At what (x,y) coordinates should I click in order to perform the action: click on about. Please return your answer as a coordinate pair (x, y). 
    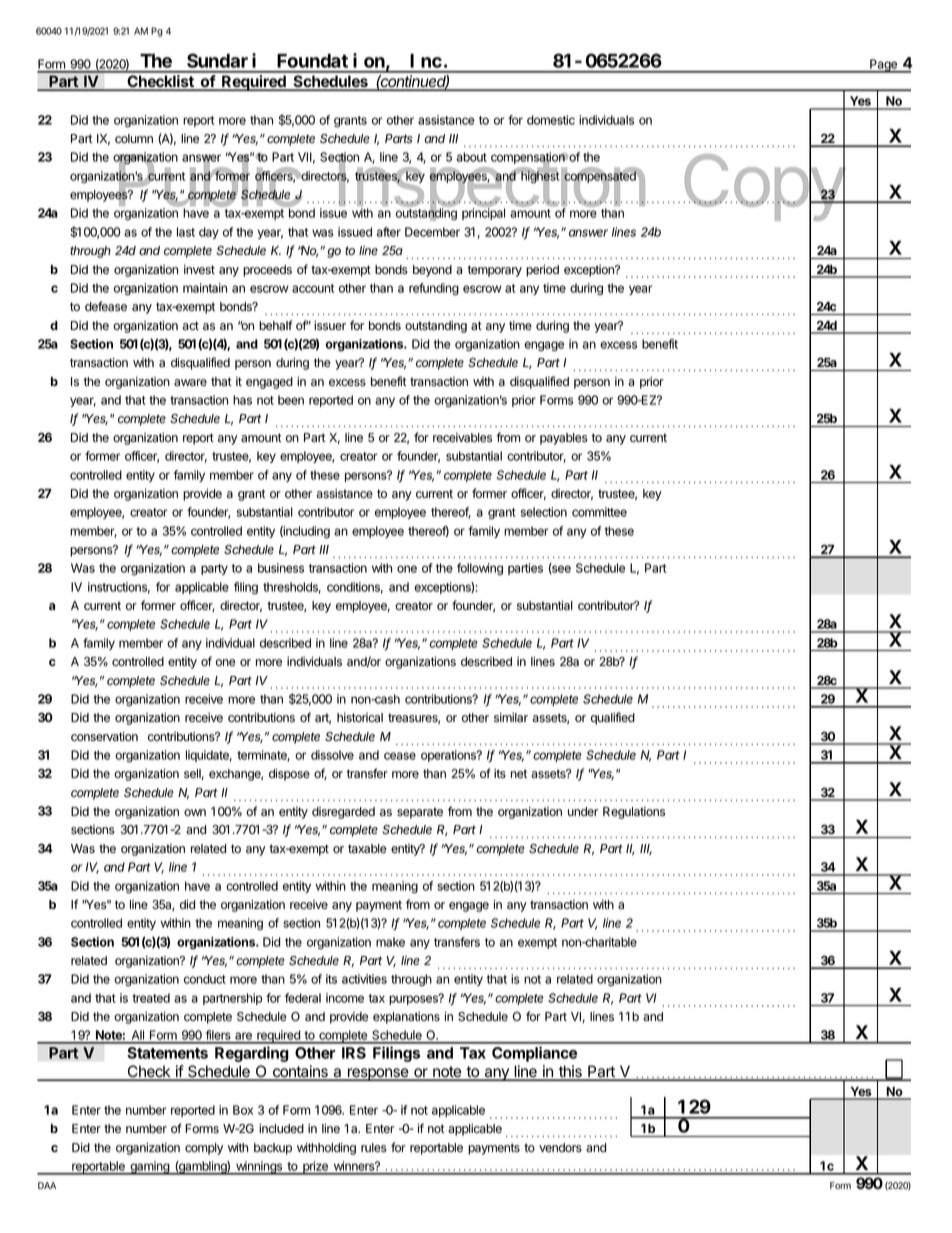
    Looking at the image, I should click on (471, 157).
